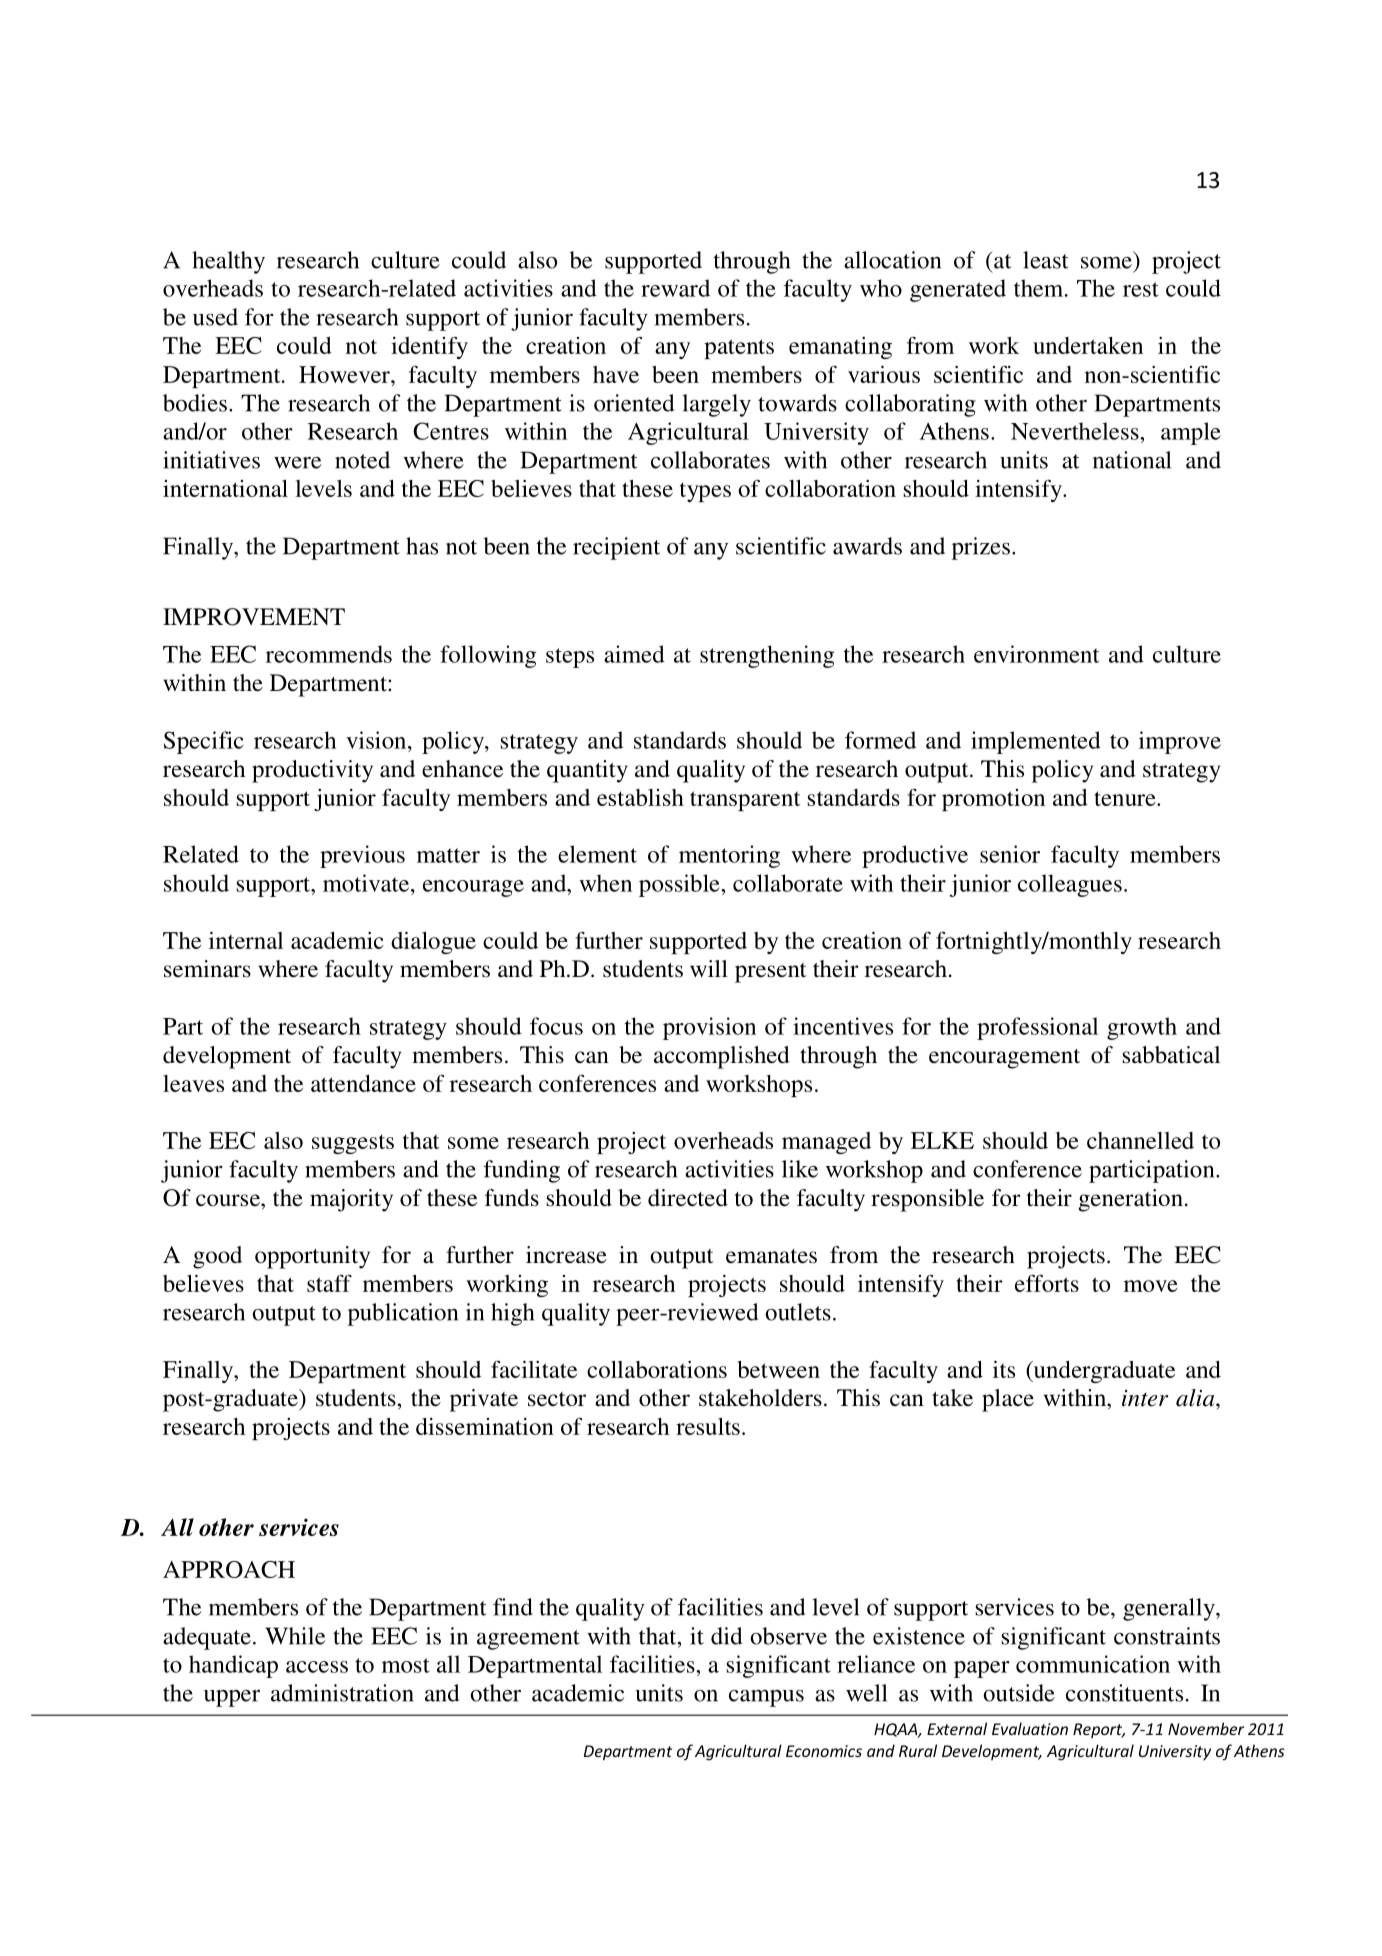 The height and width of the screenshot is (1956, 1382). I want to click on them, so click(1040, 288).
